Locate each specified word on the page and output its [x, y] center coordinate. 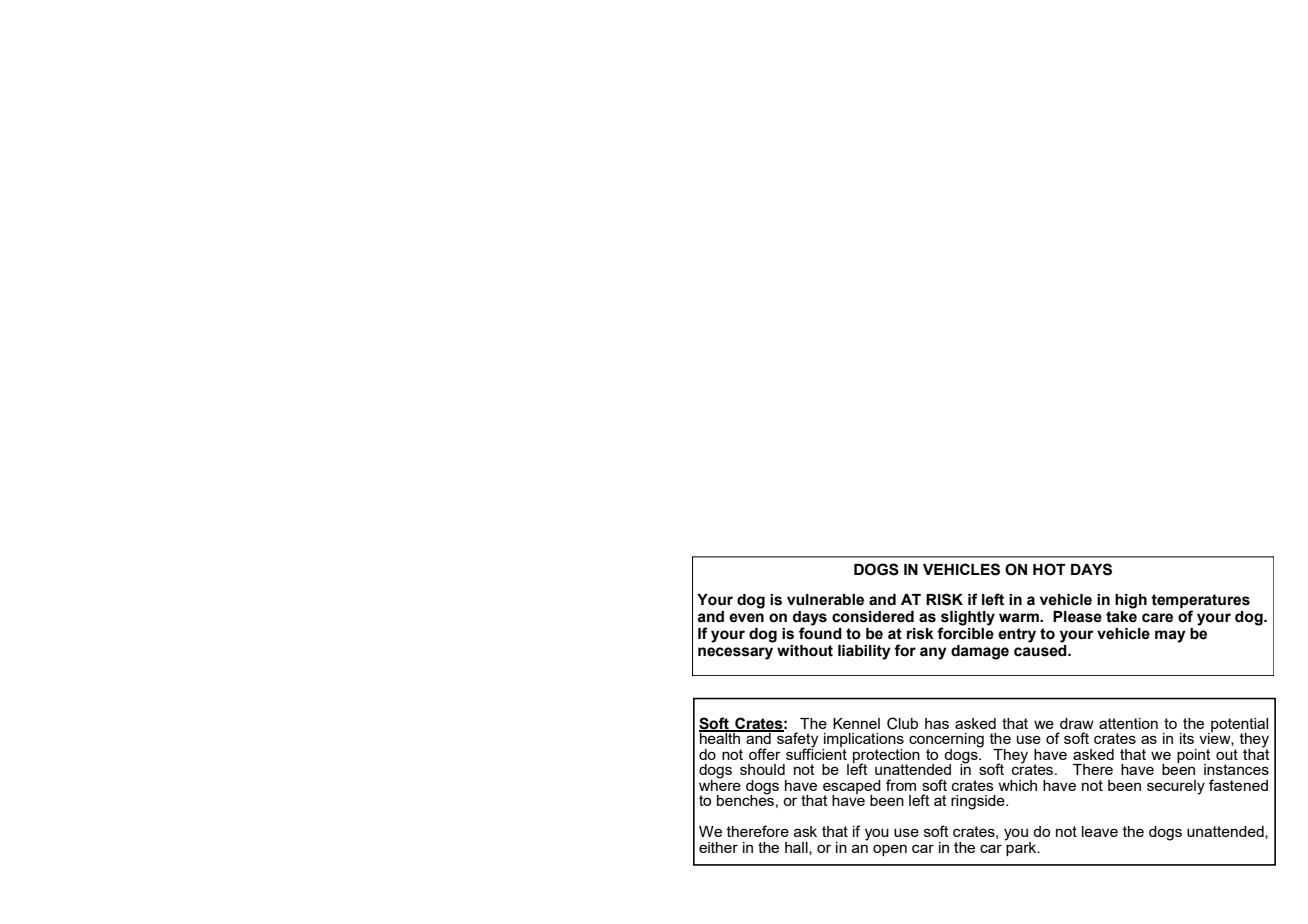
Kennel [856, 723]
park [1022, 847]
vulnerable [825, 600]
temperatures [1200, 602]
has [937, 723]
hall [797, 848]
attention [1128, 723]
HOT [1049, 569]
